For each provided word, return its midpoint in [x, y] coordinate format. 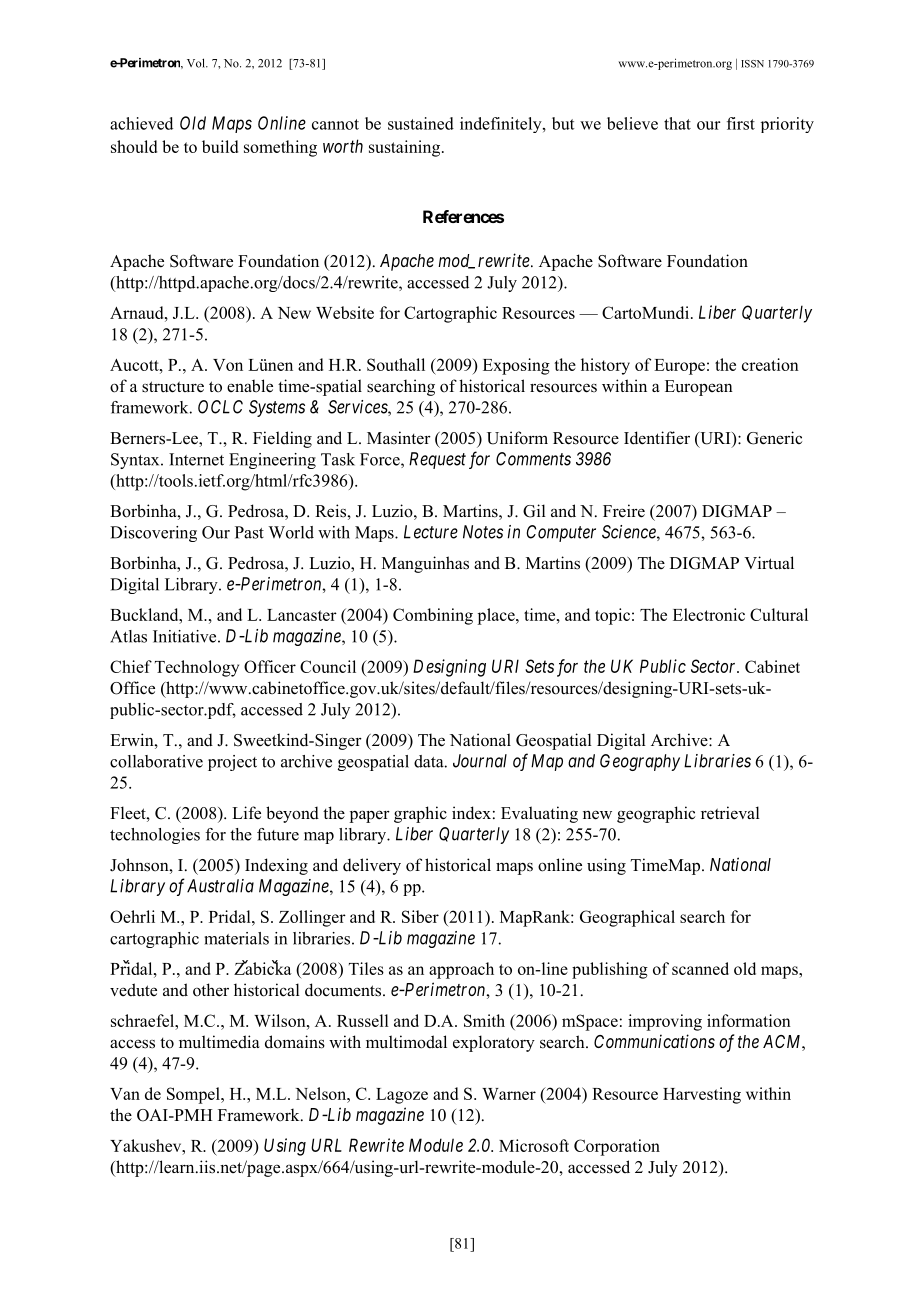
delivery [372, 866]
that [677, 123]
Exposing [516, 366]
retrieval [730, 813]
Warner [509, 1094]
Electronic [709, 614]
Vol [197, 63]
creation [770, 364]
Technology [197, 668]
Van [125, 1094]
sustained [421, 123]
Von [228, 365]
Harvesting [702, 1095]
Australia [220, 886]
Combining [433, 616]
